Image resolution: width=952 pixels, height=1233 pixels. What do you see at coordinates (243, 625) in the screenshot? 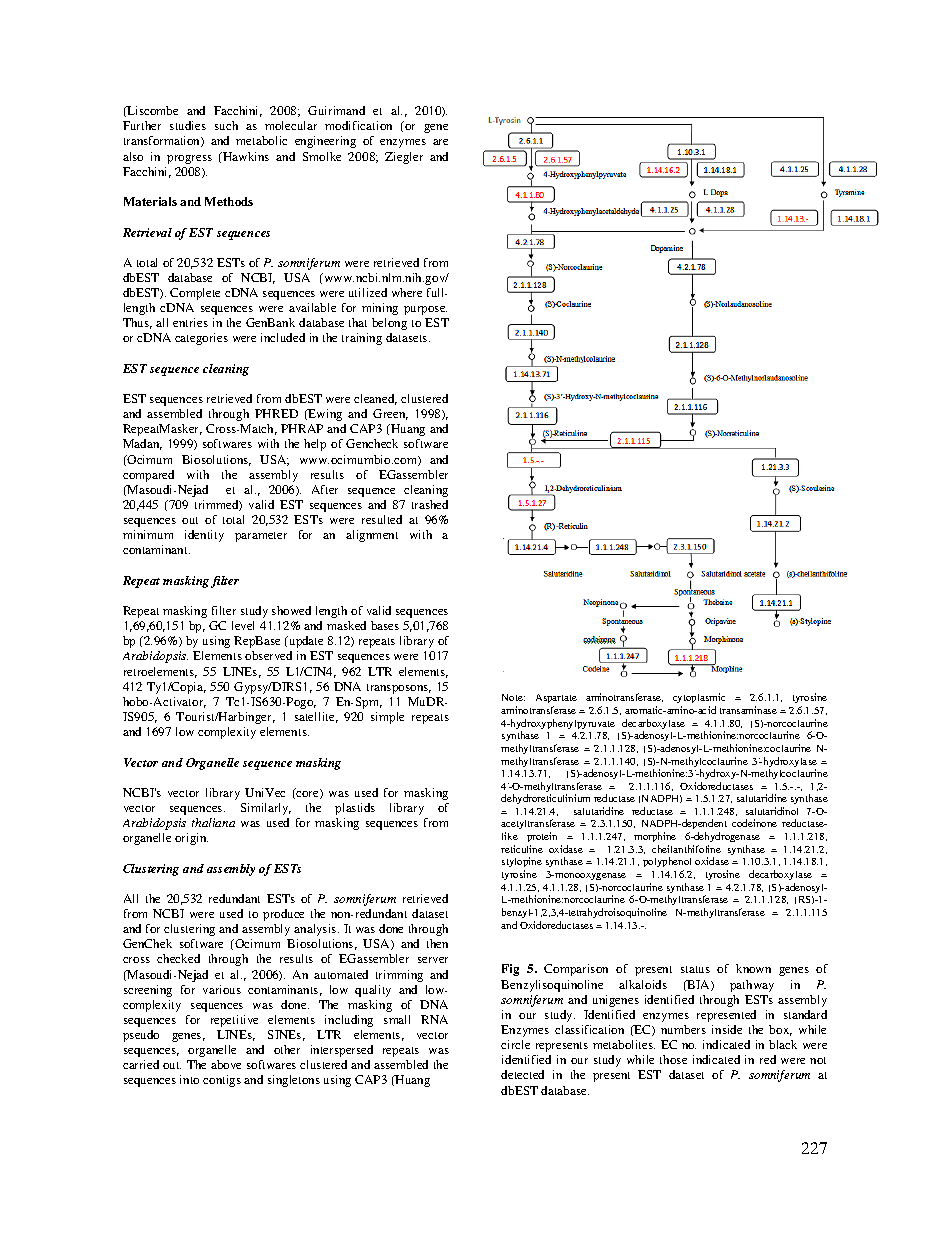
I see `level` at bounding box center [243, 625].
